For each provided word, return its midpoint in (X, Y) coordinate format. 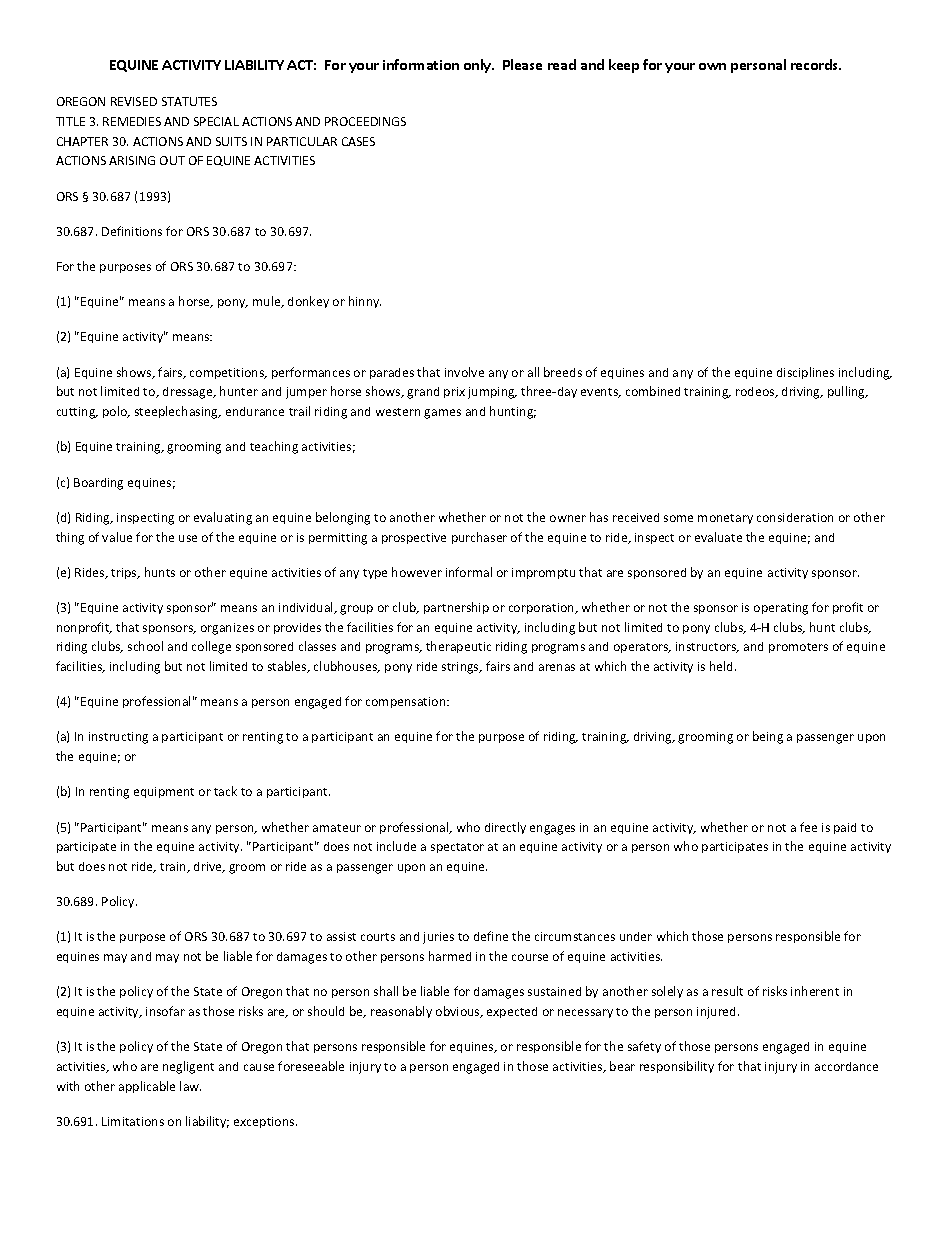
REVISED (134, 101)
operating (781, 609)
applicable (147, 1087)
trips (125, 573)
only (478, 66)
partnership (456, 608)
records (816, 64)
